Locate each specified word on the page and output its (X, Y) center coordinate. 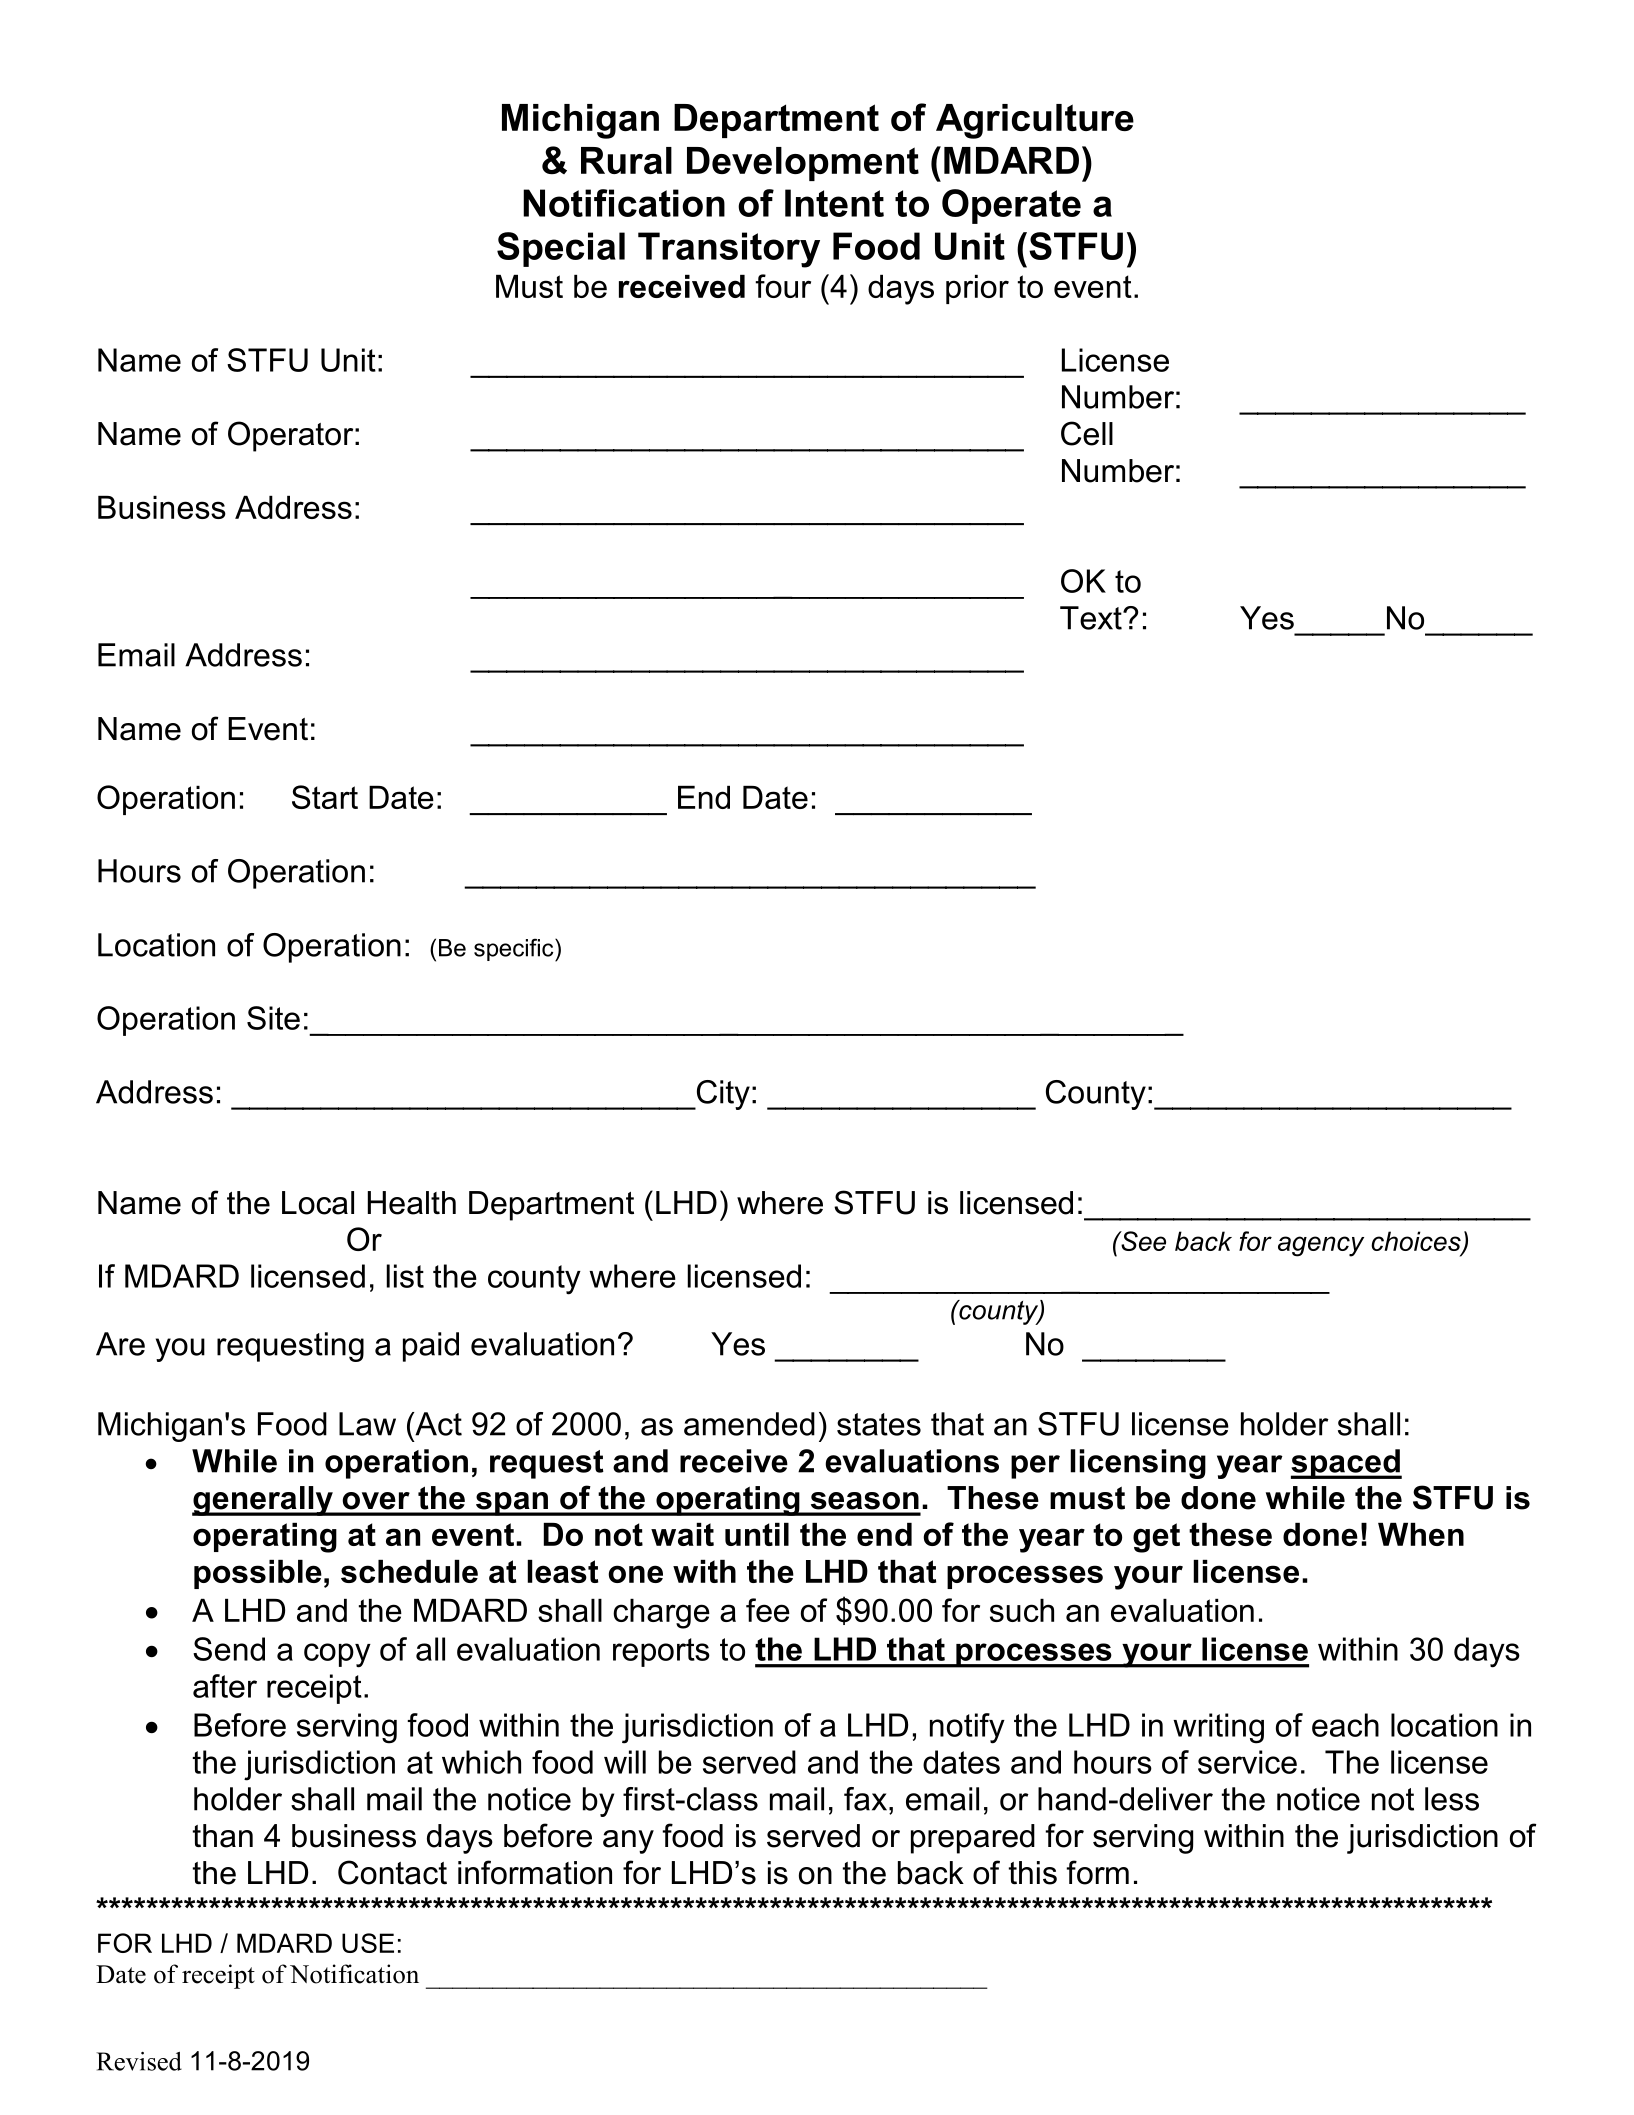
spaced (1346, 1464)
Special (561, 249)
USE (368, 1943)
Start (325, 797)
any (628, 1842)
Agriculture (1035, 121)
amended (749, 1424)
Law (367, 1424)
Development (803, 164)
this (1033, 1873)
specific (515, 950)
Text (1092, 618)
